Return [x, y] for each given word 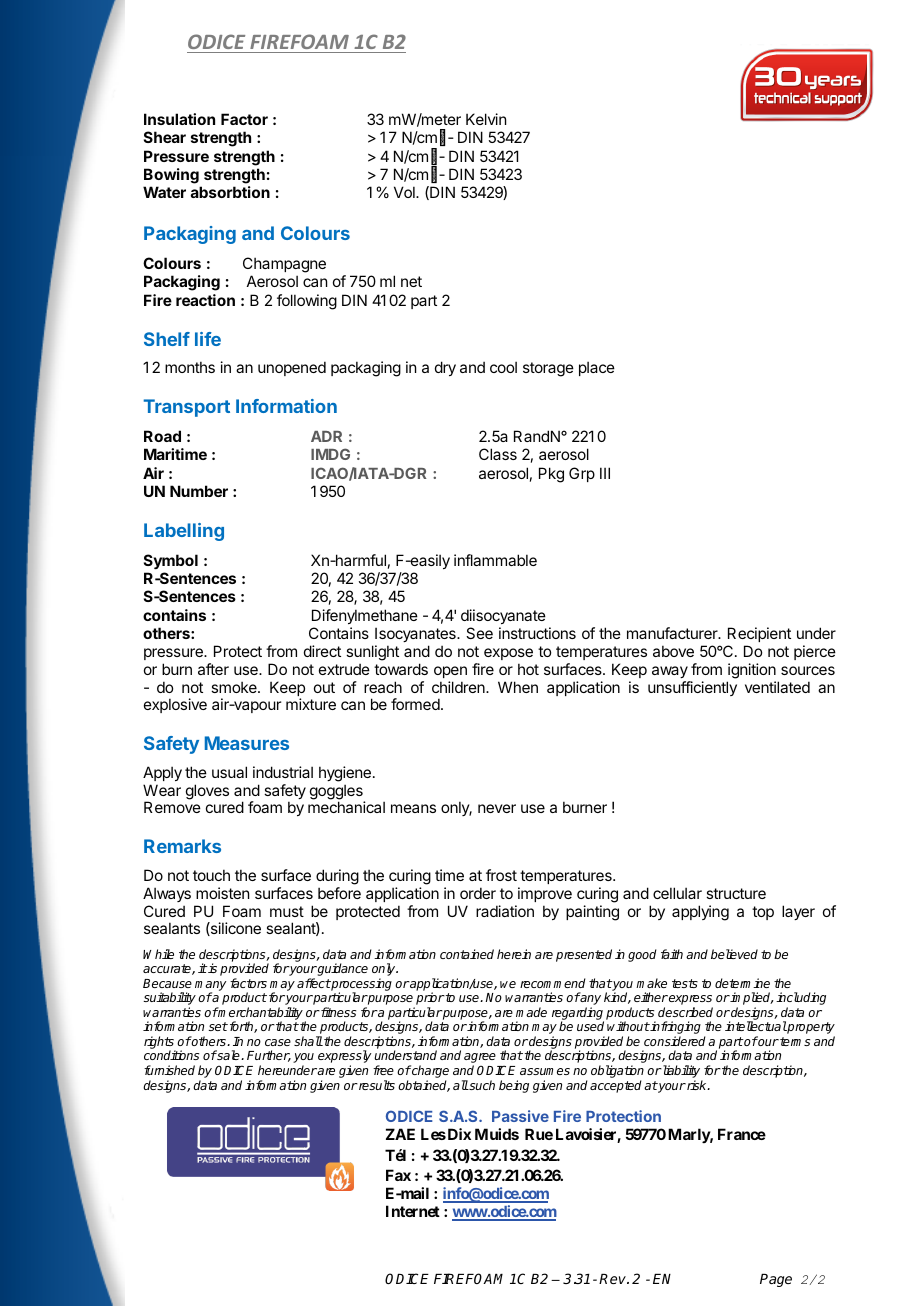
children [459, 687]
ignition [752, 671]
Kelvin [486, 119]
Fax [398, 1175]
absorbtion [230, 192]
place [597, 368]
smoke [235, 687]
